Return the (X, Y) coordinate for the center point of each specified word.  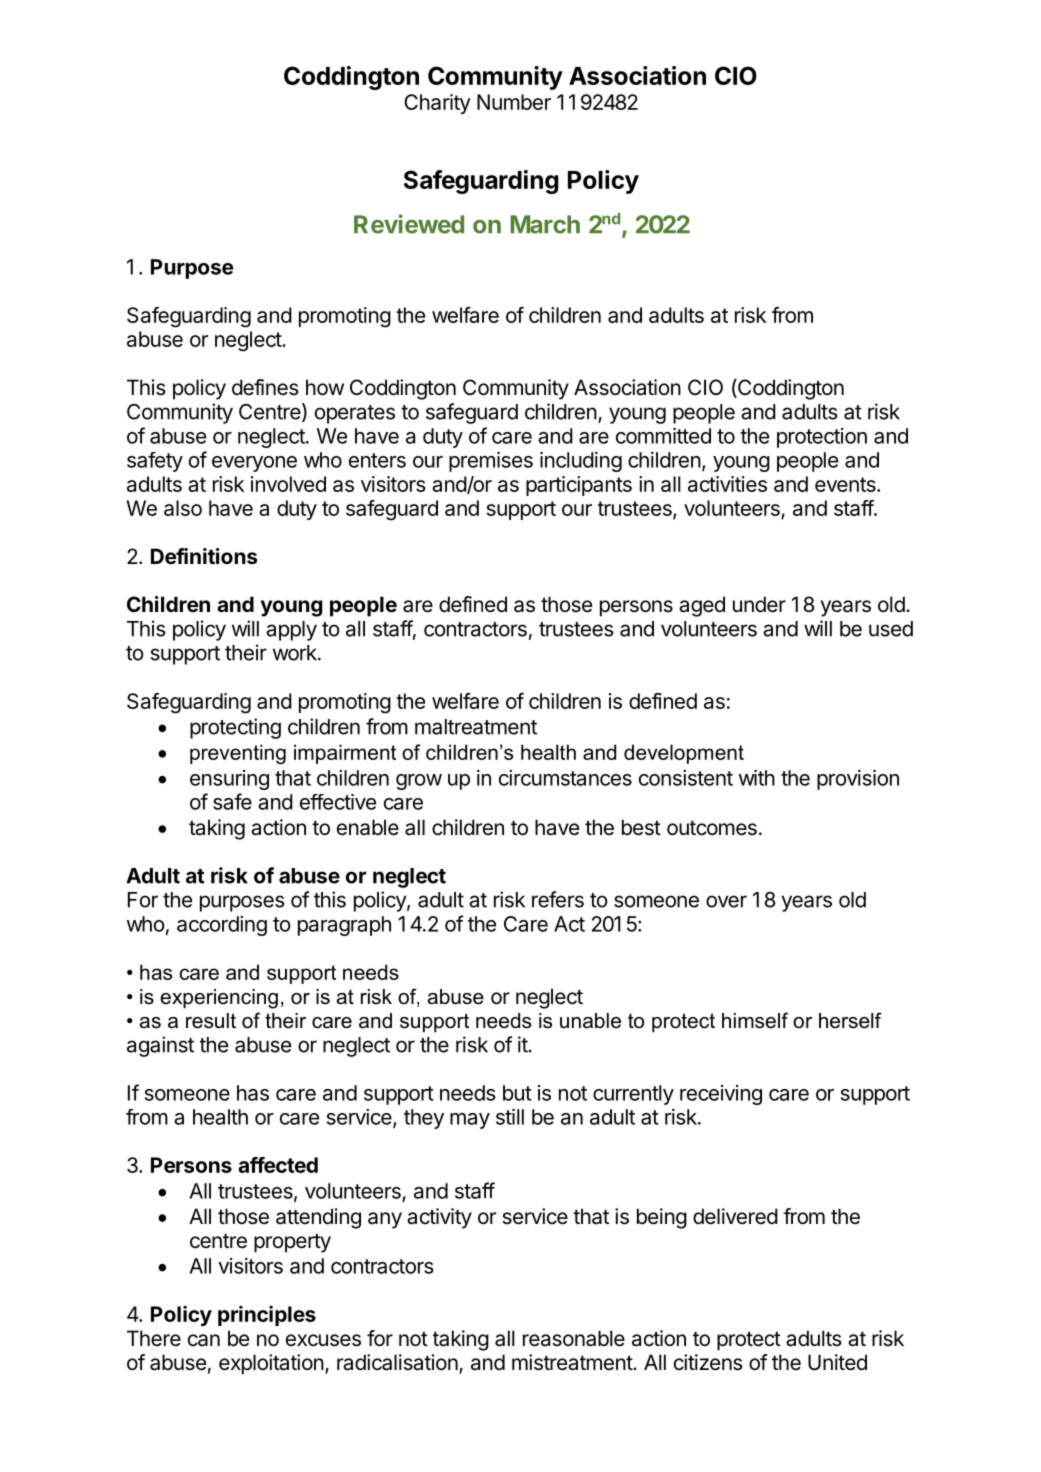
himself (755, 1020)
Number (514, 102)
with (757, 778)
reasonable (574, 1338)
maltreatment (476, 727)
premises (491, 462)
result (211, 1021)
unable (590, 1021)
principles (267, 1315)
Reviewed (409, 224)
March (545, 224)
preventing (238, 754)
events (846, 484)
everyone (254, 464)
